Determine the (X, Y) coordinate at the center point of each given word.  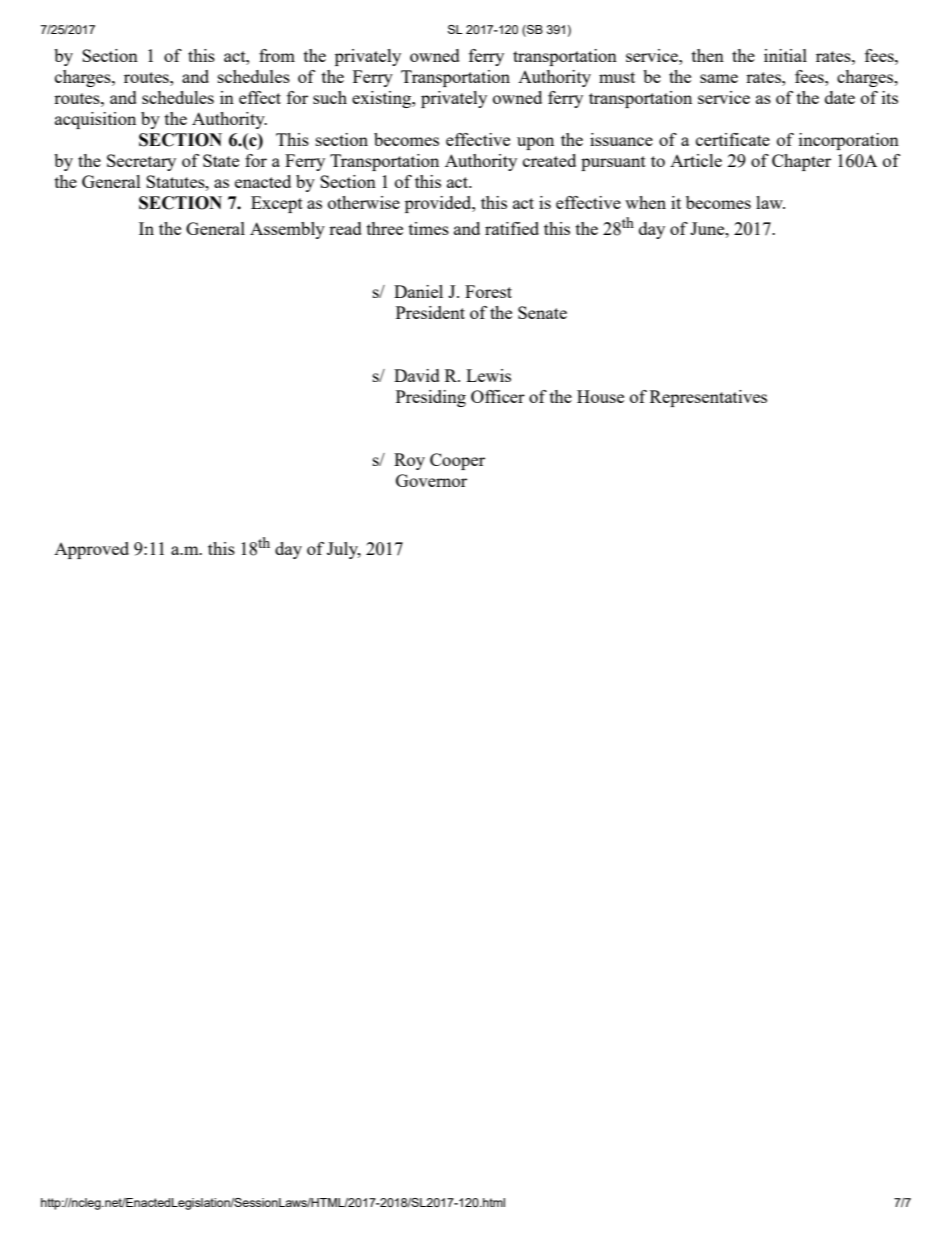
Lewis (488, 375)
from (277, 55)
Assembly (287, 230)
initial (785, 55)
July (344, 550)
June (708, 228)
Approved (91, 550)
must (617, 77)
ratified (512, 228)
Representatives (708, 398)
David (417, 375)
